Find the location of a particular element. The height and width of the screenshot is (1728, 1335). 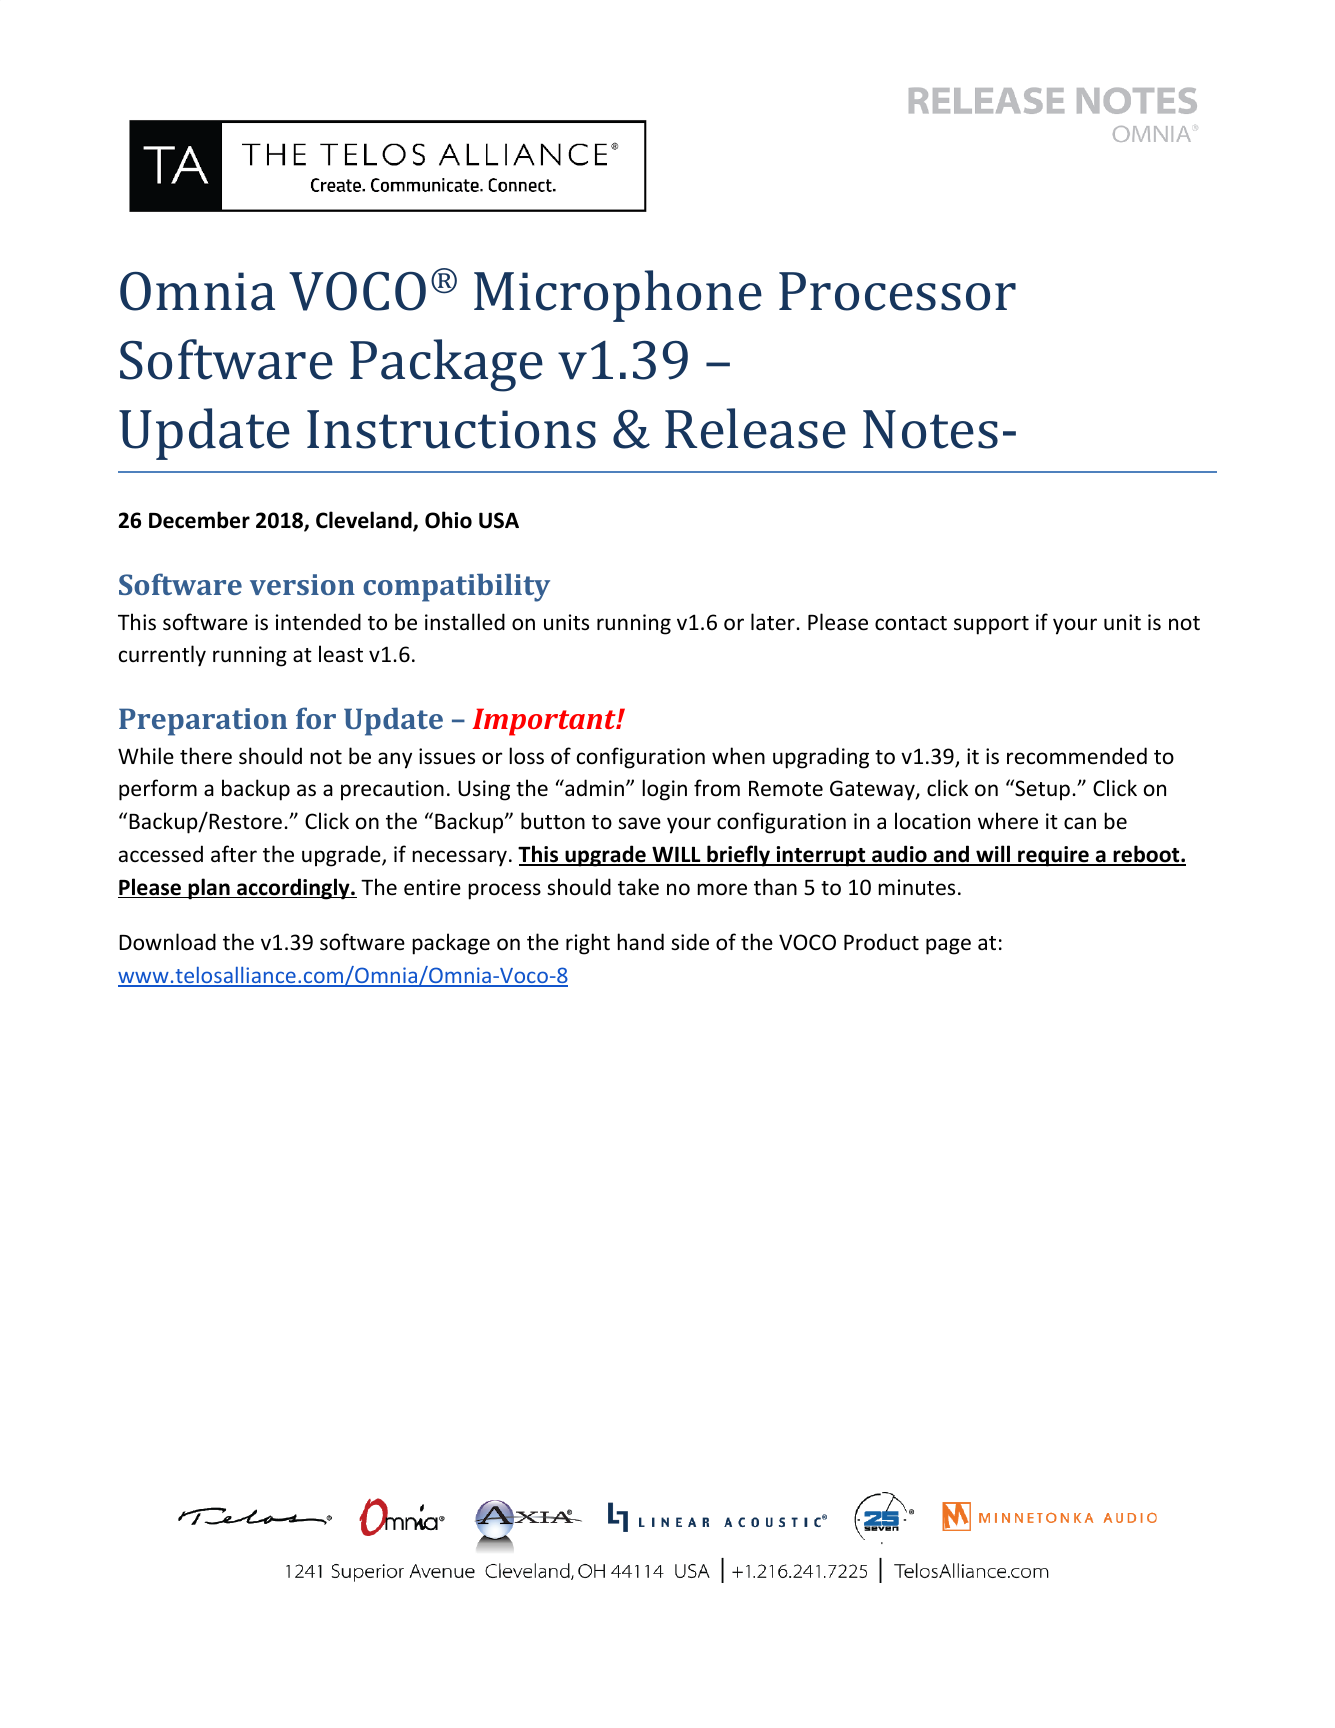

Download is located at coordinates (167, 942).
